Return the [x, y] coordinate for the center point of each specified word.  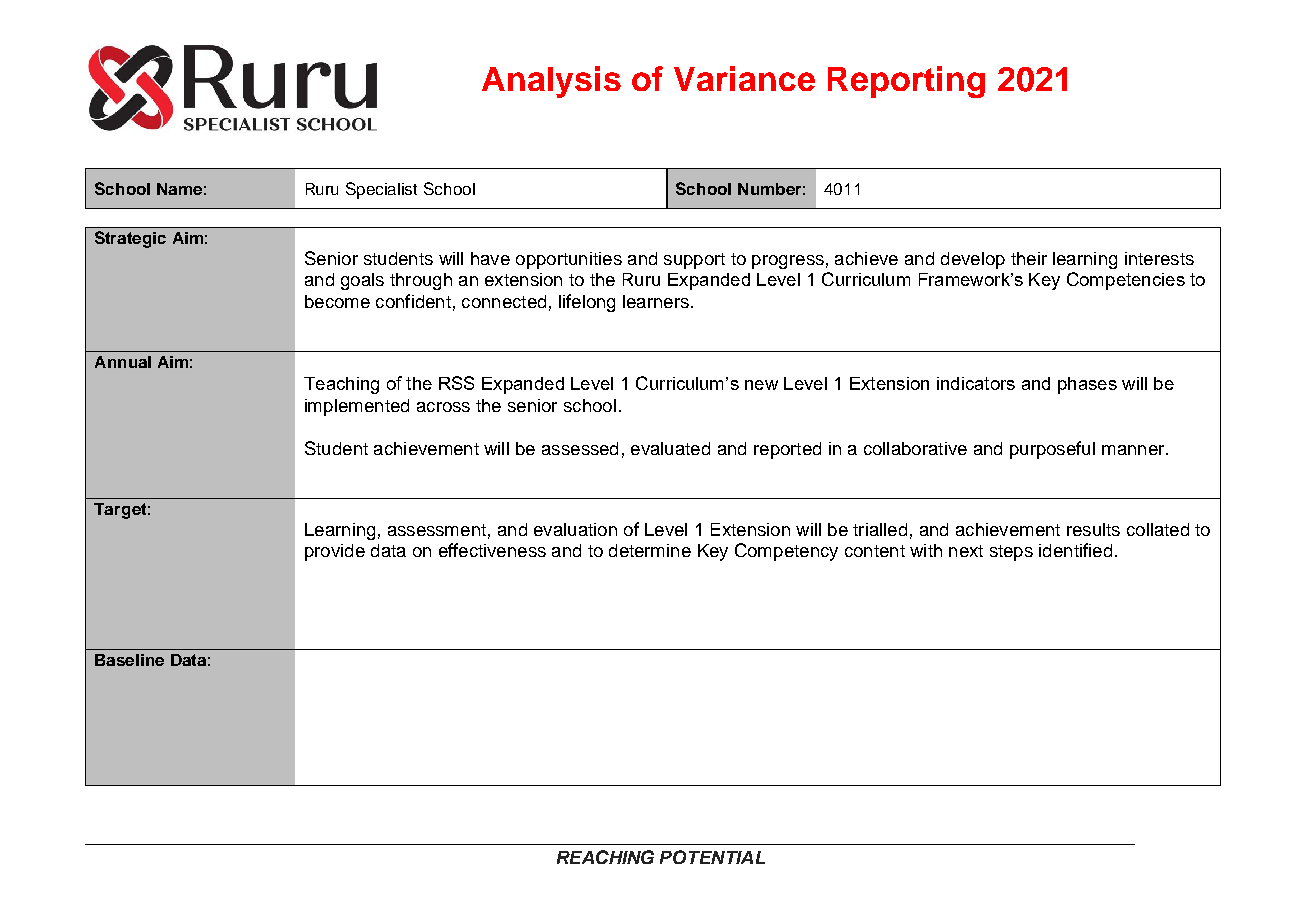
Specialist [381, 190]
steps [1011, 553]
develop [973, 260]
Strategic [130, 239]
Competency [786, 552]
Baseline [129, 660]
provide [335, 552]
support [694, 261]
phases [1087, 385]
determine [650, 550]
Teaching [341, 385]
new [761, 385]
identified [1075, 550]
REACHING [605, 857]
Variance [744, 78]
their [1029, 258]
